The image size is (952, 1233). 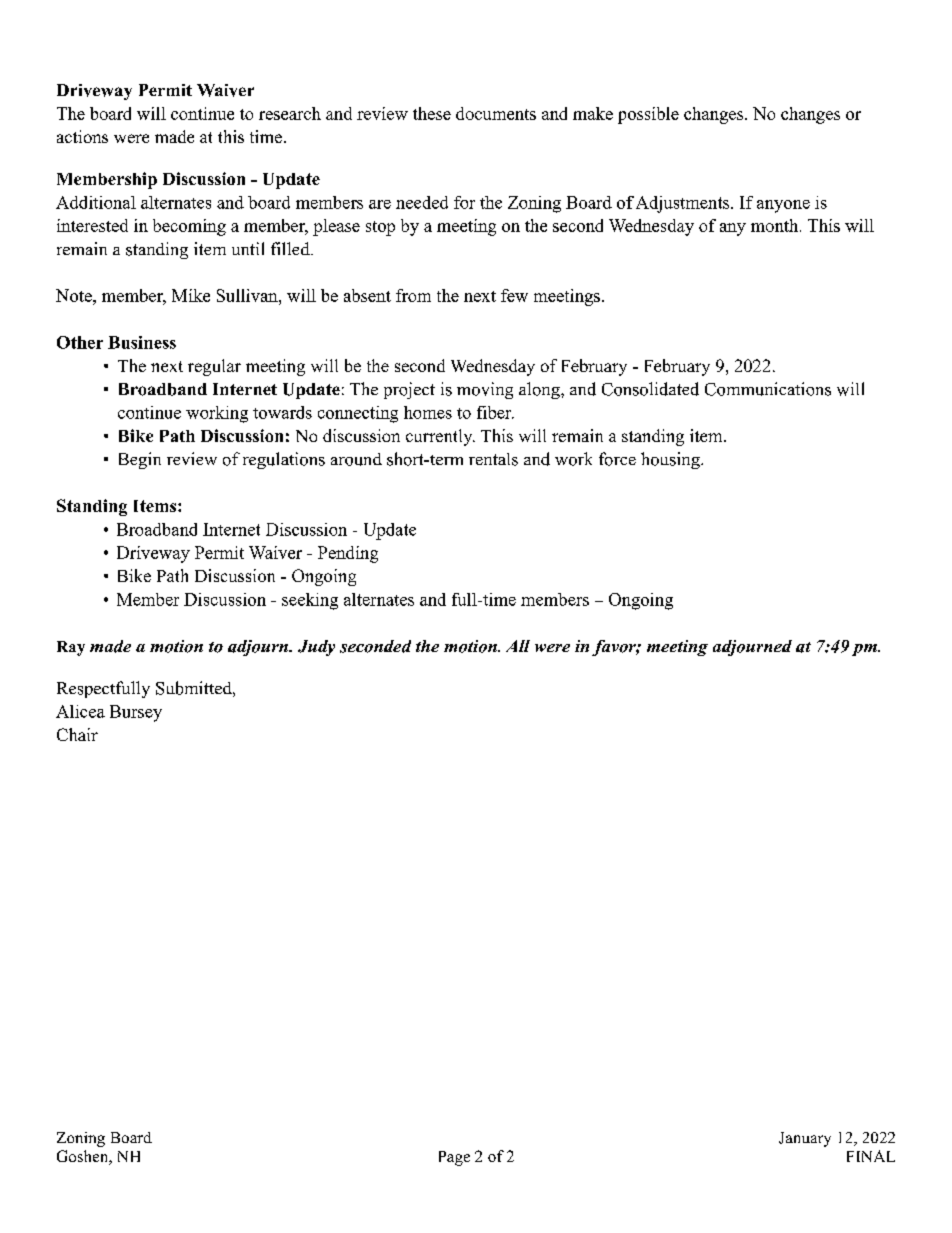 What do you see at coordinates (454, 1158) in the image?
I see `Page` at bounding box center [454, 1158].
